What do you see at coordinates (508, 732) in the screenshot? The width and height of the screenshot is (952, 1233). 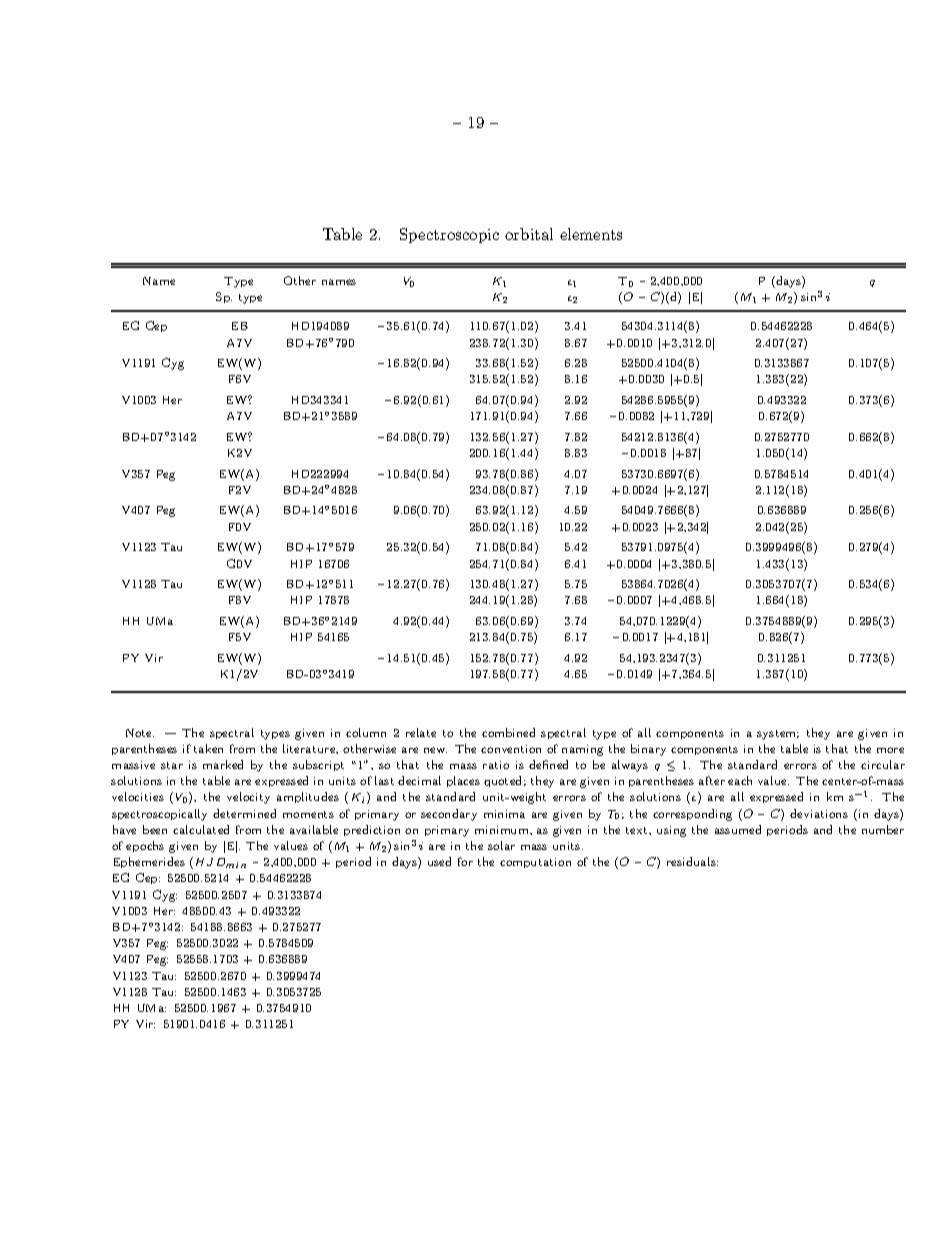 I see `combined` at bounding box center [508, 732].
